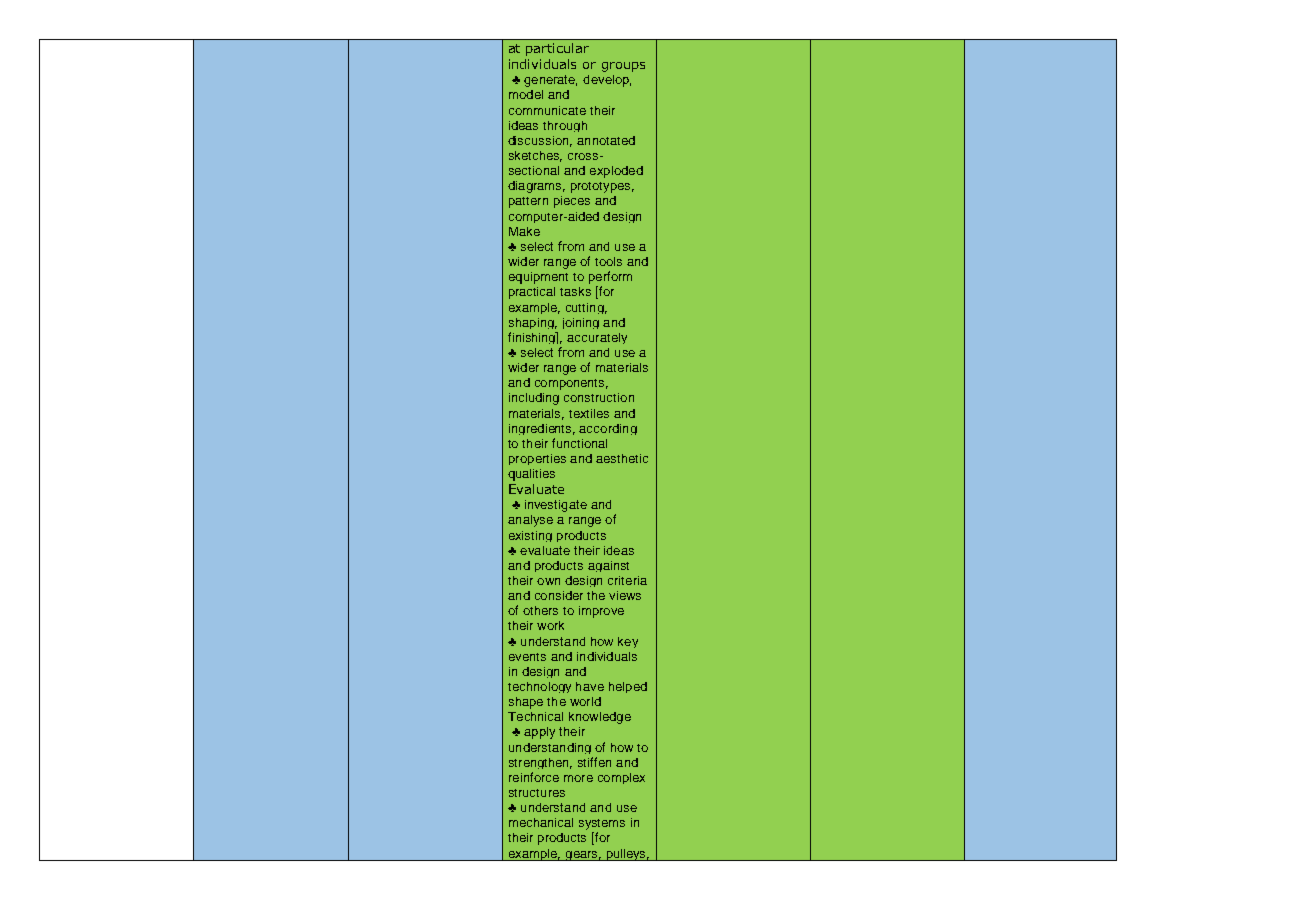  I want to click on complex, so click(621, 778).
